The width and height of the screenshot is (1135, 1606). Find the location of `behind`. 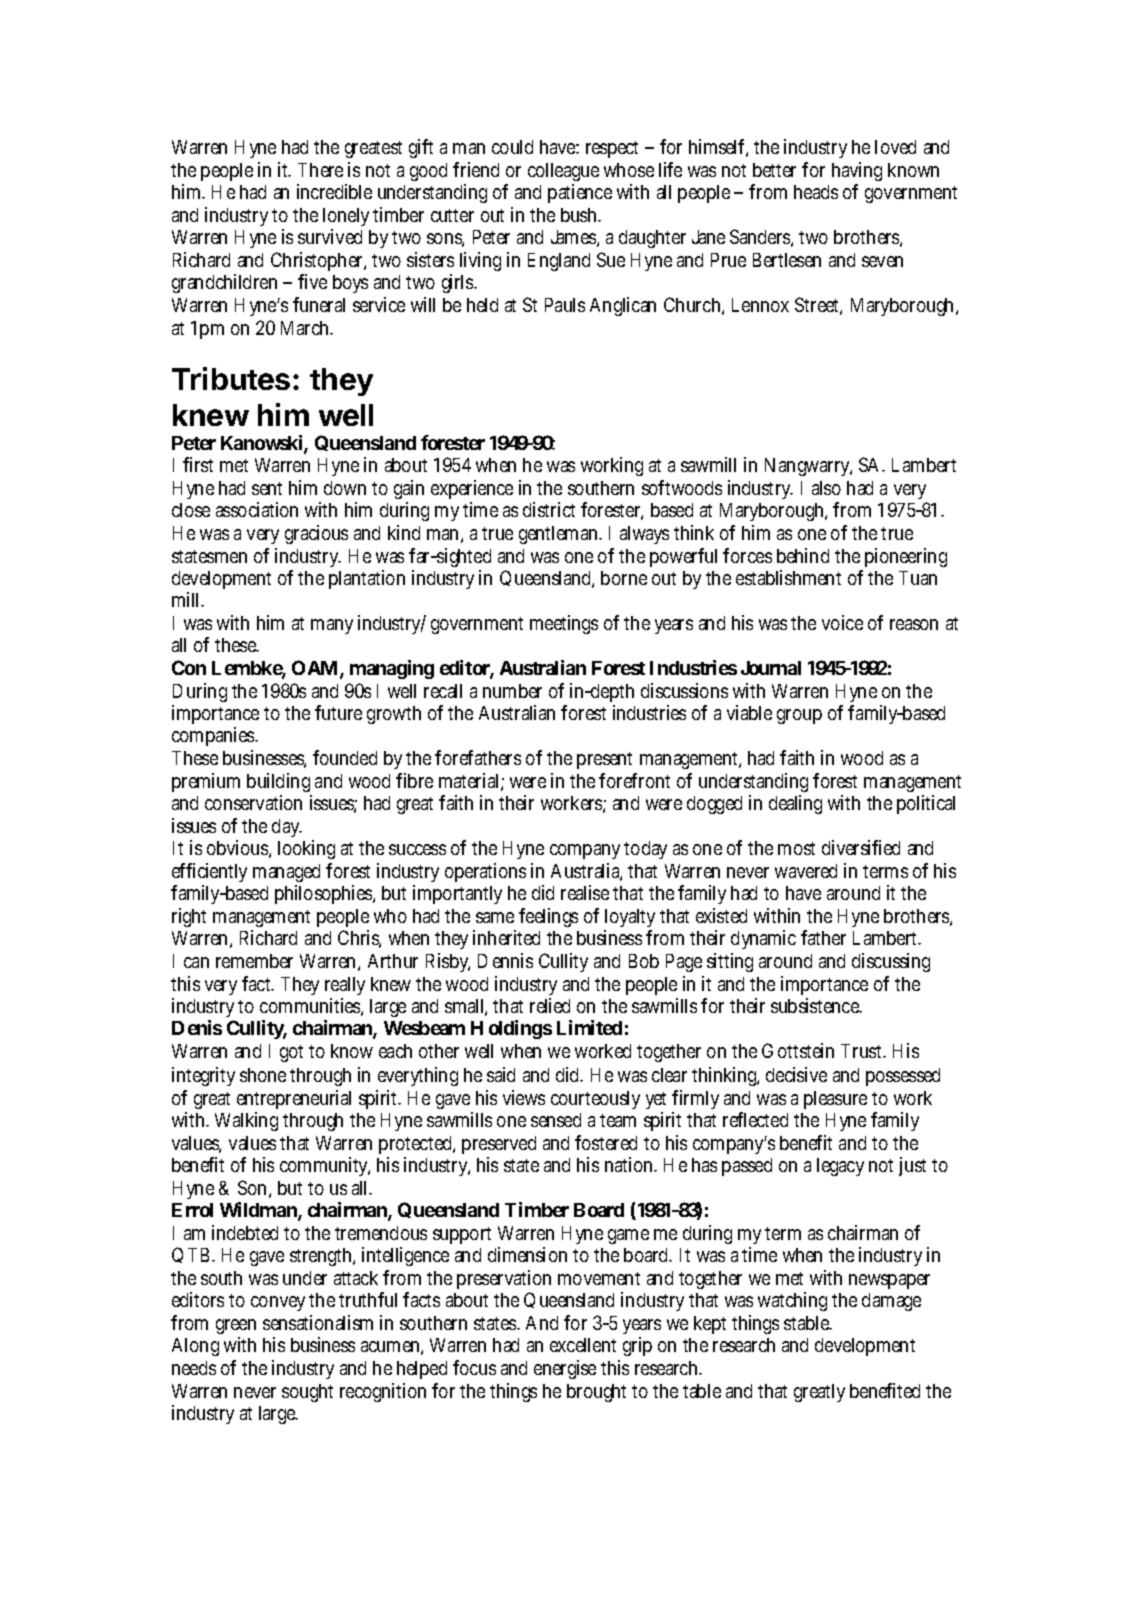

behind is located at coordinates (803, 555).
